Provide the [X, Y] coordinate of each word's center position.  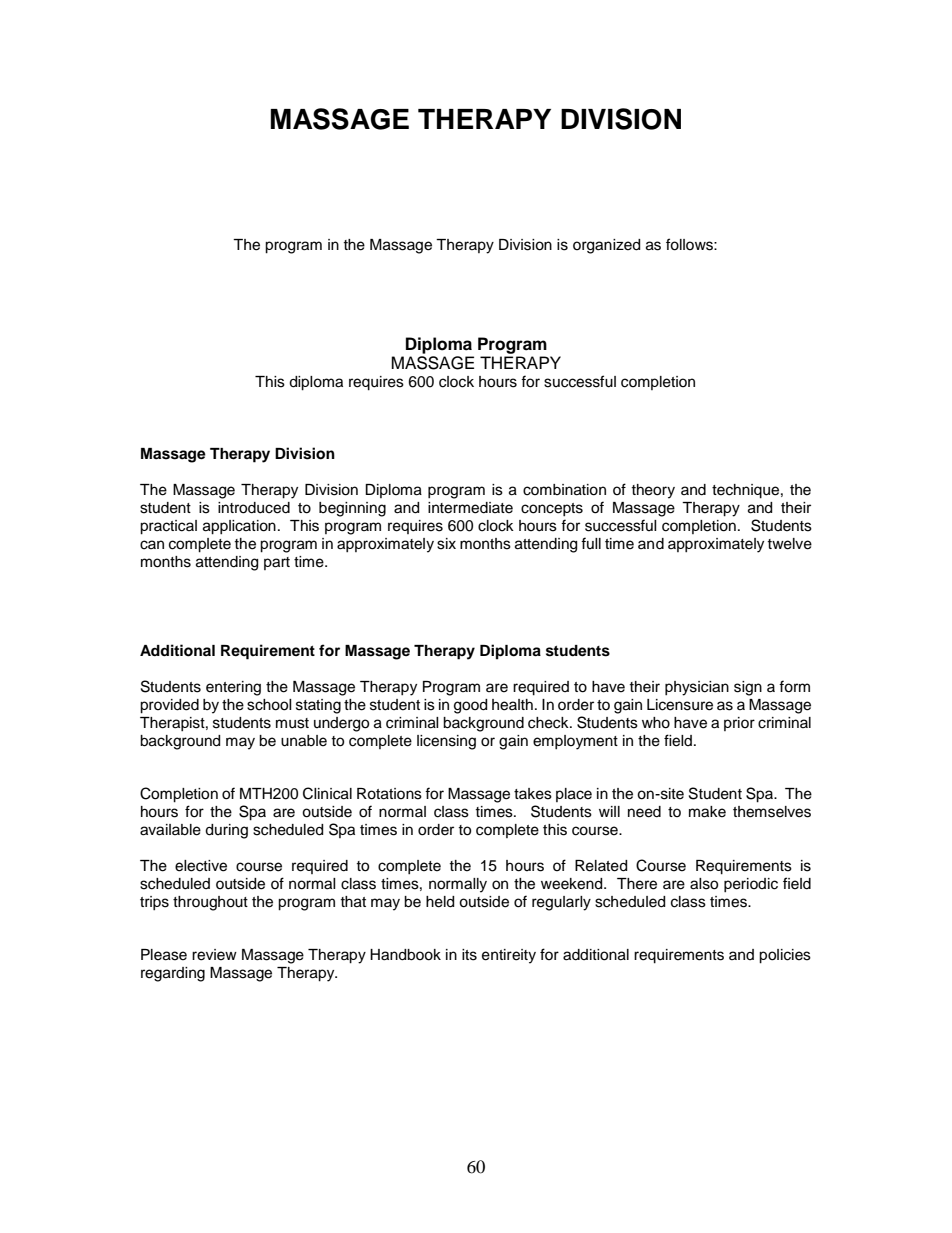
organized [606, 246]
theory [653, 491]
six [446, 544]
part [277, 563]
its [469, 955]
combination [564, 490]
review [214, 955]
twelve [789, 544]
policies [785, 956]
